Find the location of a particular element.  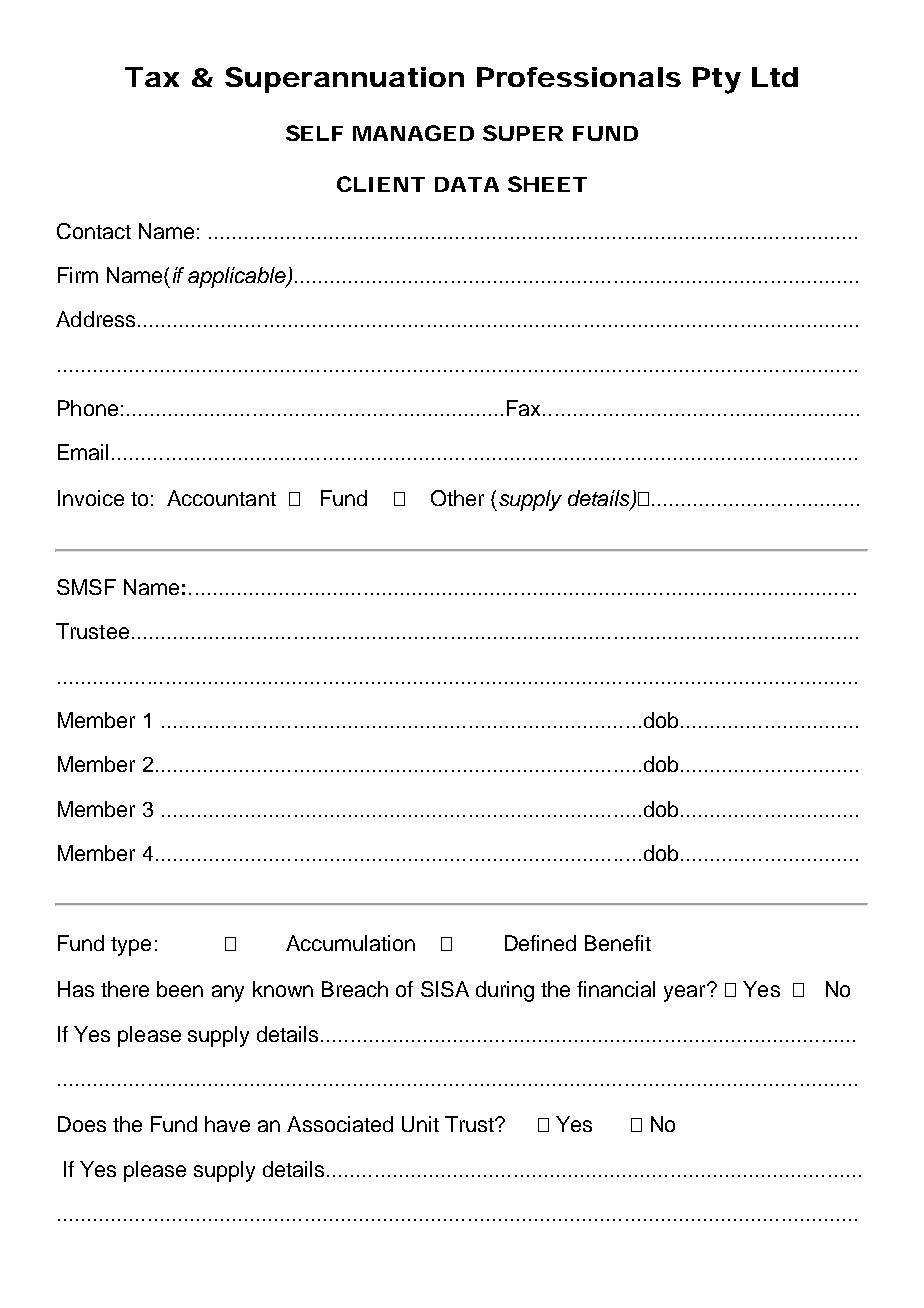

SHEET is located at coordinates (547, 184).
